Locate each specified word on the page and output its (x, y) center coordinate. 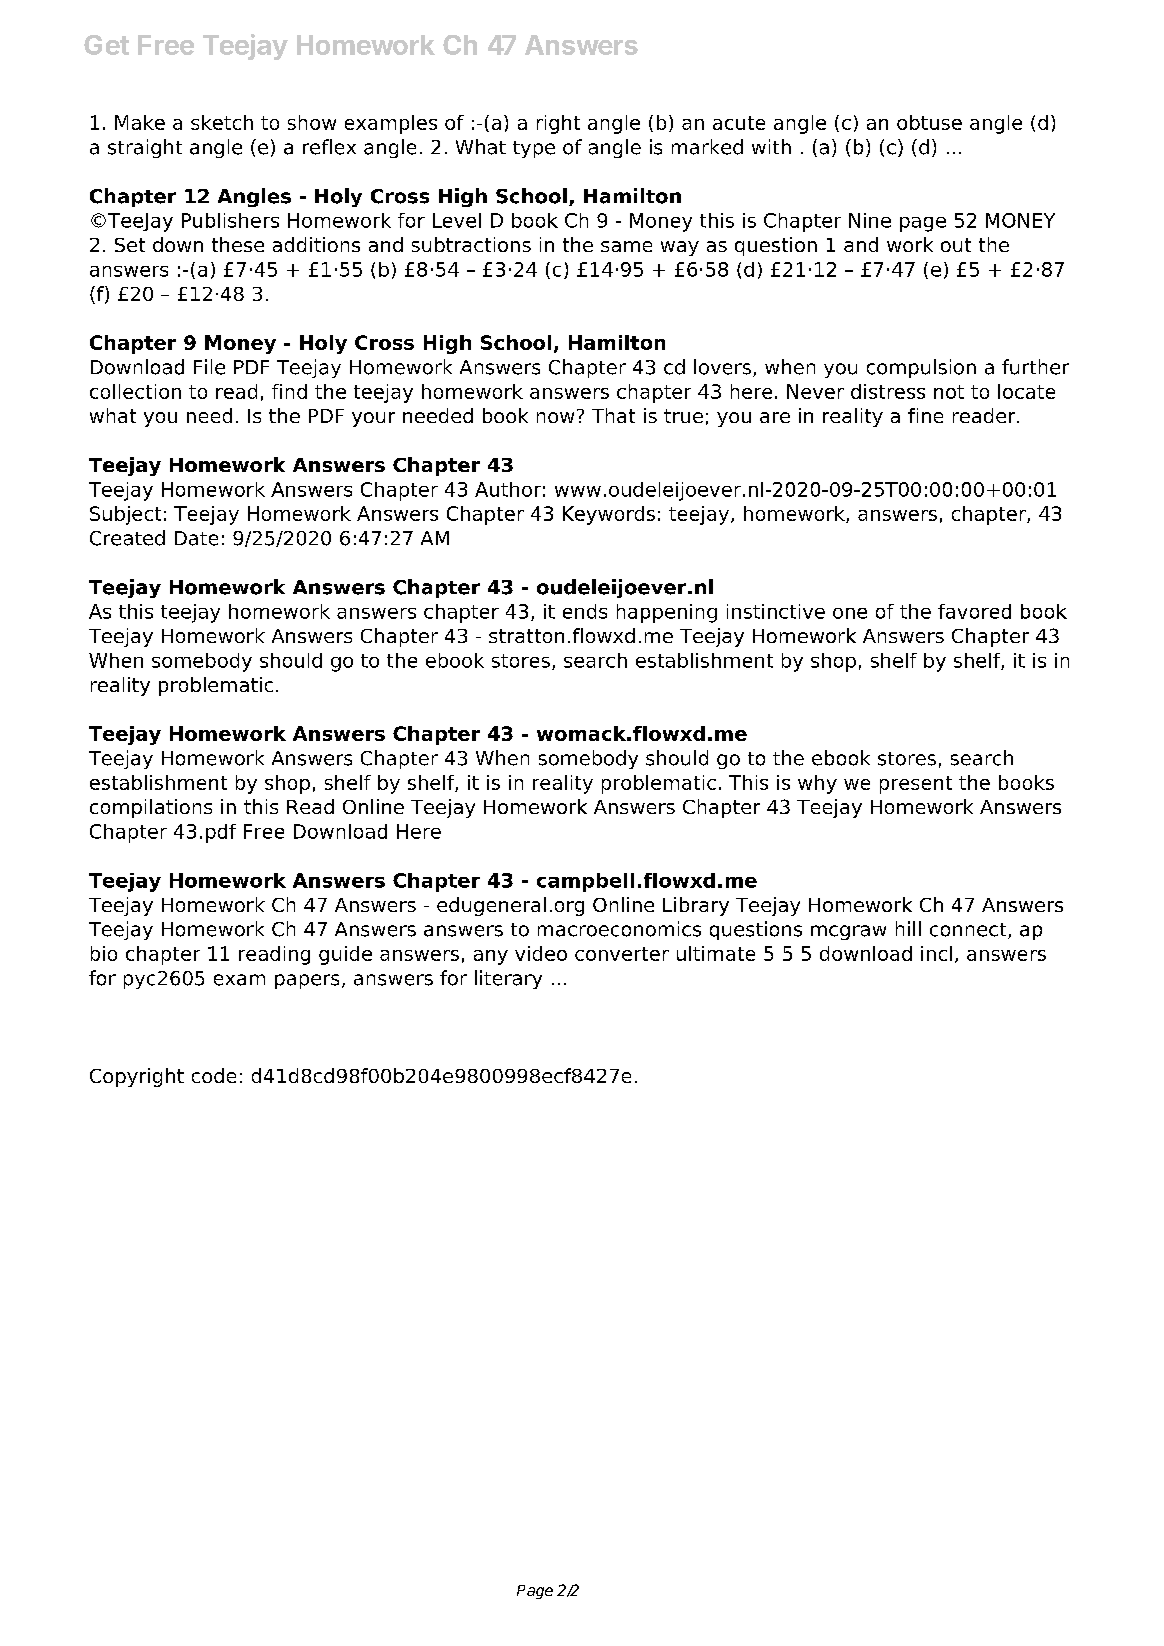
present (916, 785)
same (626, 246)
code (214, 1075)
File (209, 367)
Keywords (609, 515)
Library (696, 906)
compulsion (921, 368)
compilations (151, 808)
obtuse (929, 122)
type (534, 149)
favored (974, 611)
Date (196, 538)
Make (140, 122)
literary (508, 979)
